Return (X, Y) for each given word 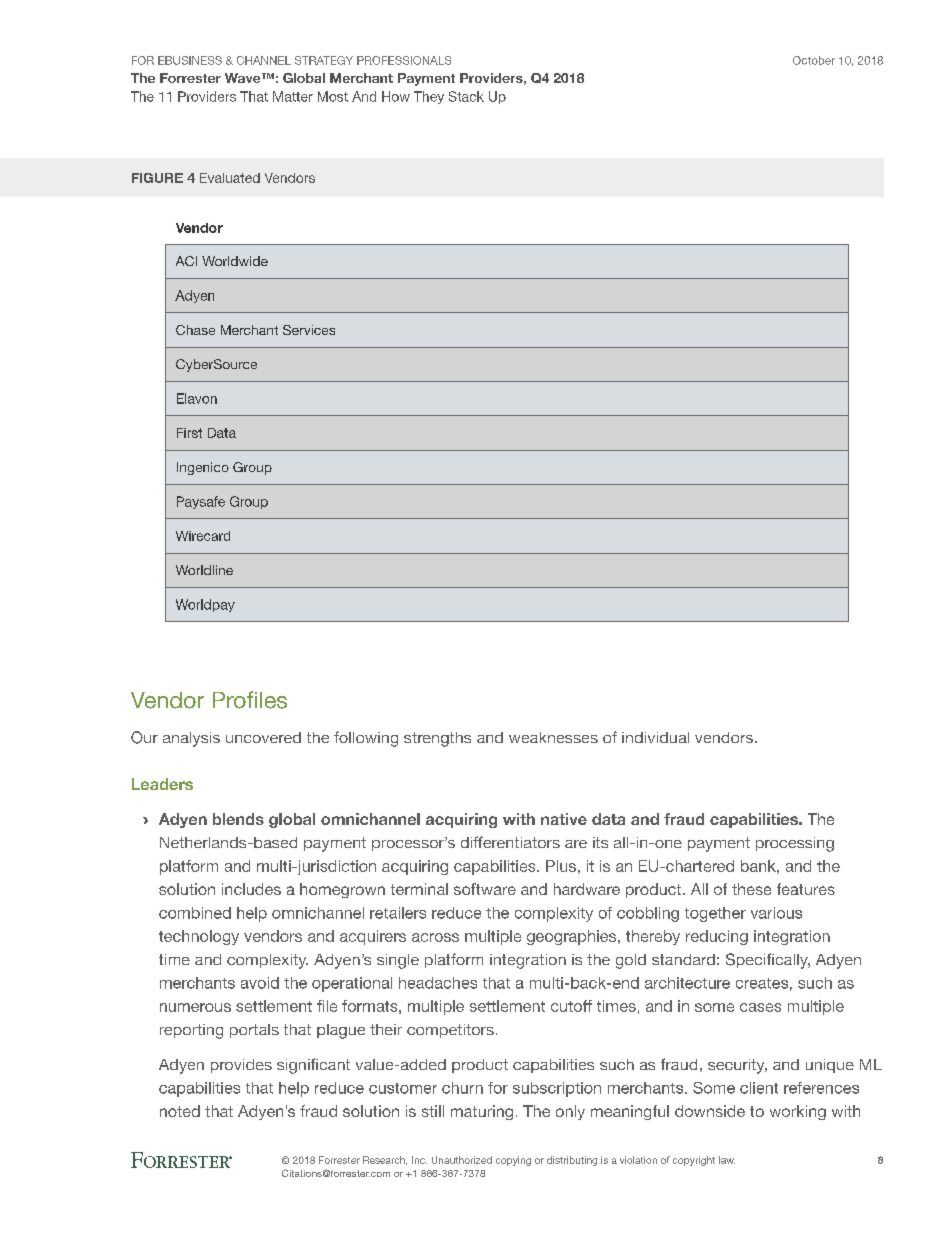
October (814, 60)
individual (655, 737)
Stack (466, 96)
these (751, 889)
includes (251, 889)
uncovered (263, 737)
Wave (244, 78)
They (429, 97)
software (485, 889)
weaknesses (553, 737)
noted (180, 1111)
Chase (195, 330)
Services (309, 330)
